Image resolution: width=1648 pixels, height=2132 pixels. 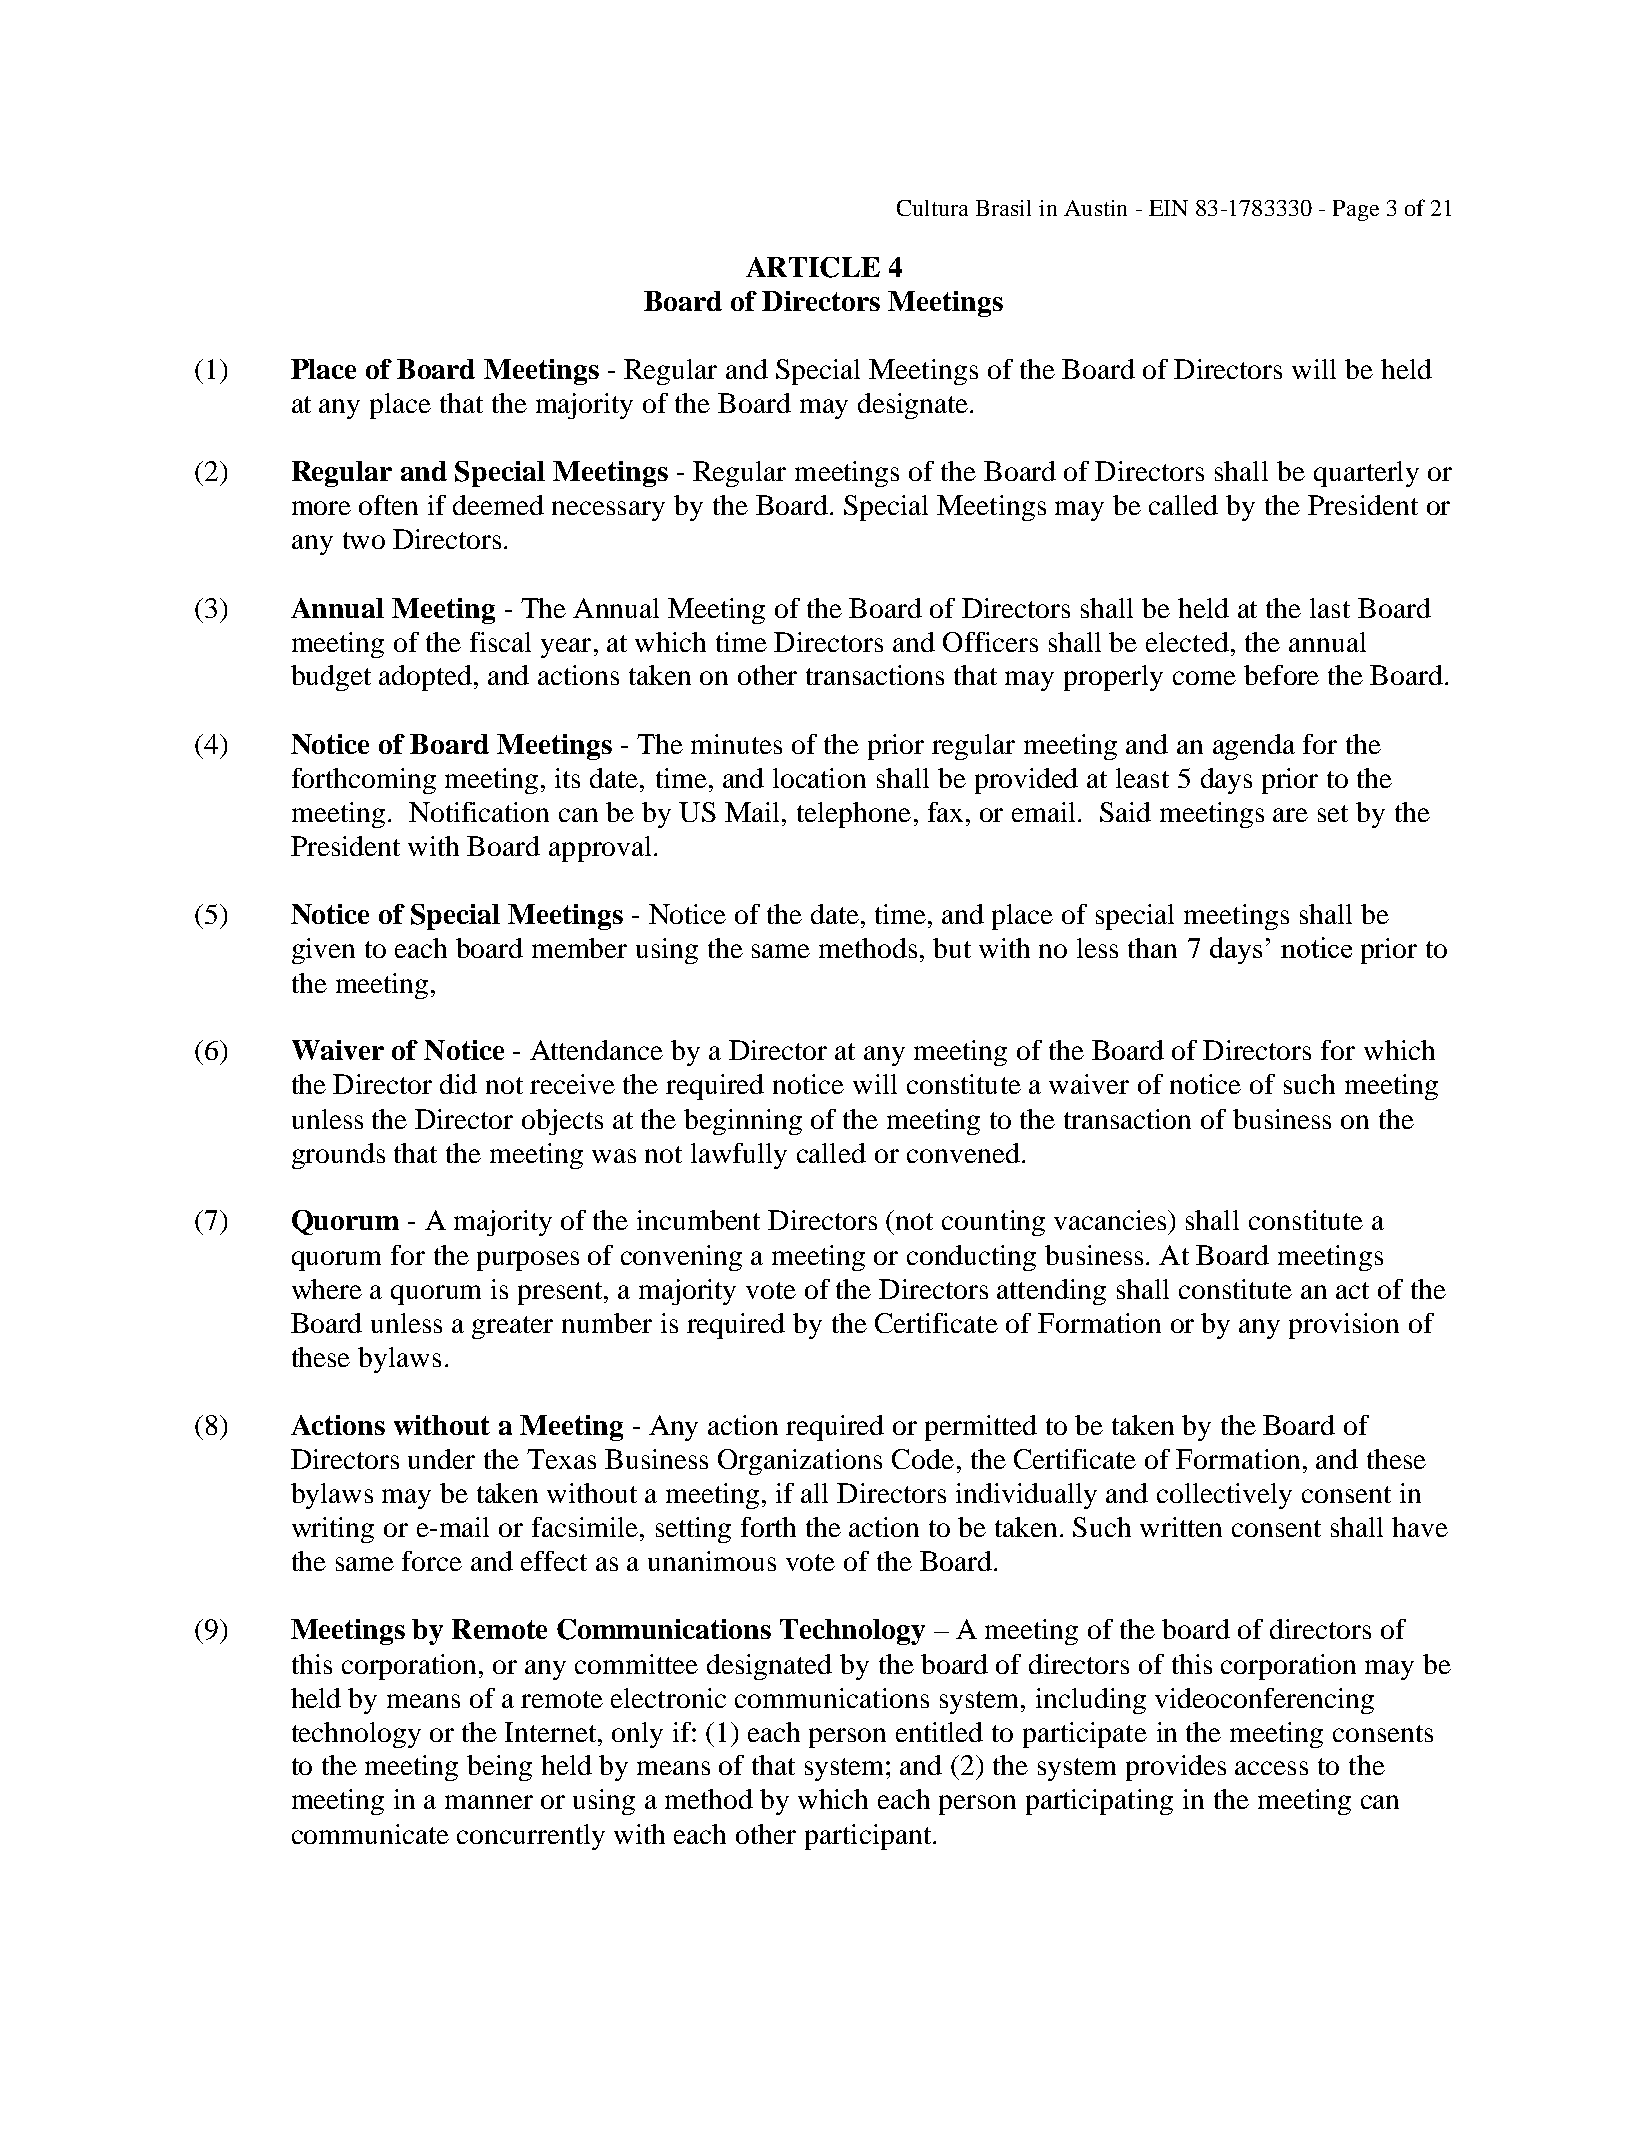 What do you see at coordinates (1152, 948) in the image?
I see `than` at bounding box center [1152, 948].
